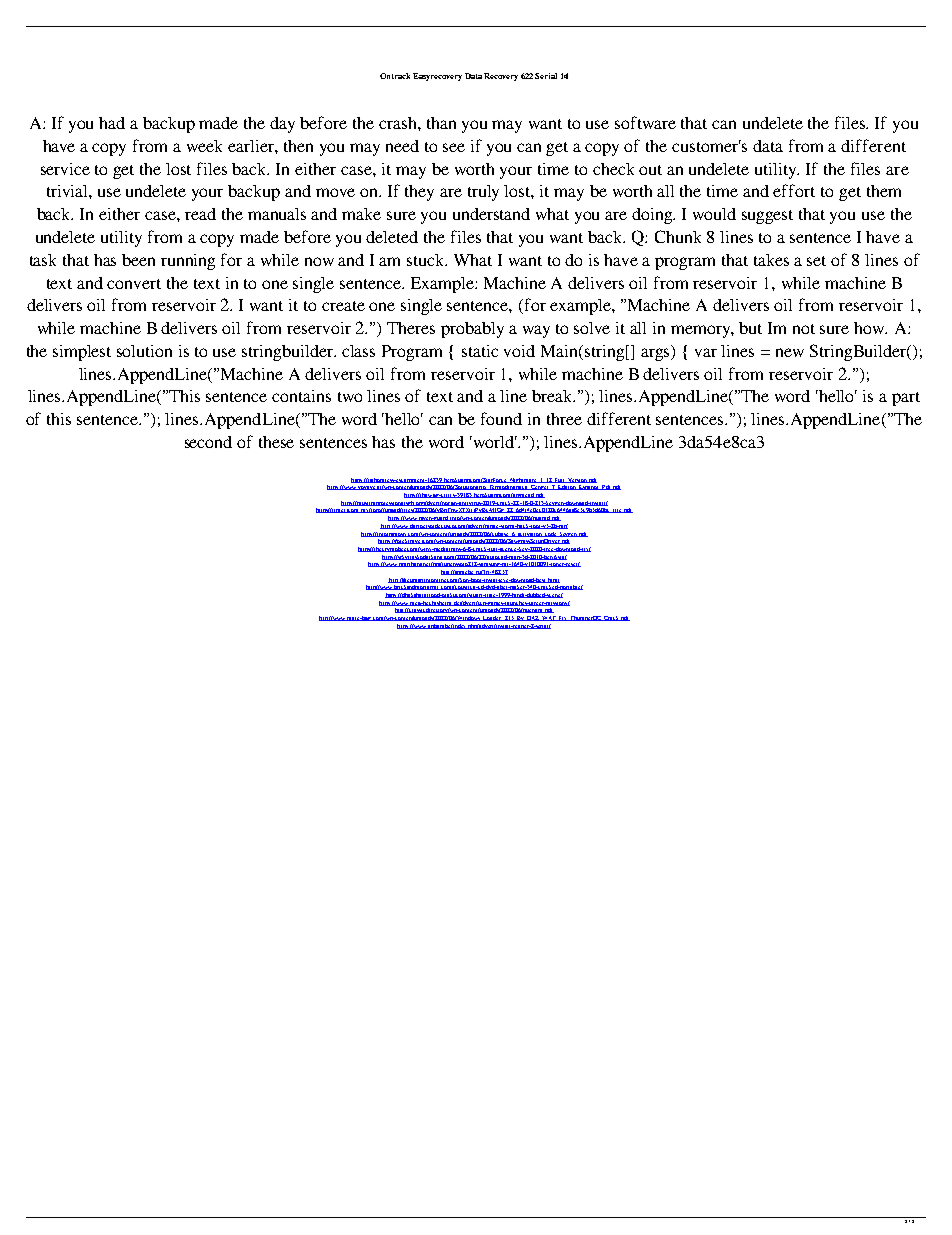 The image size is (952, 1235). I want to click on stuck, so click(427, 260).
